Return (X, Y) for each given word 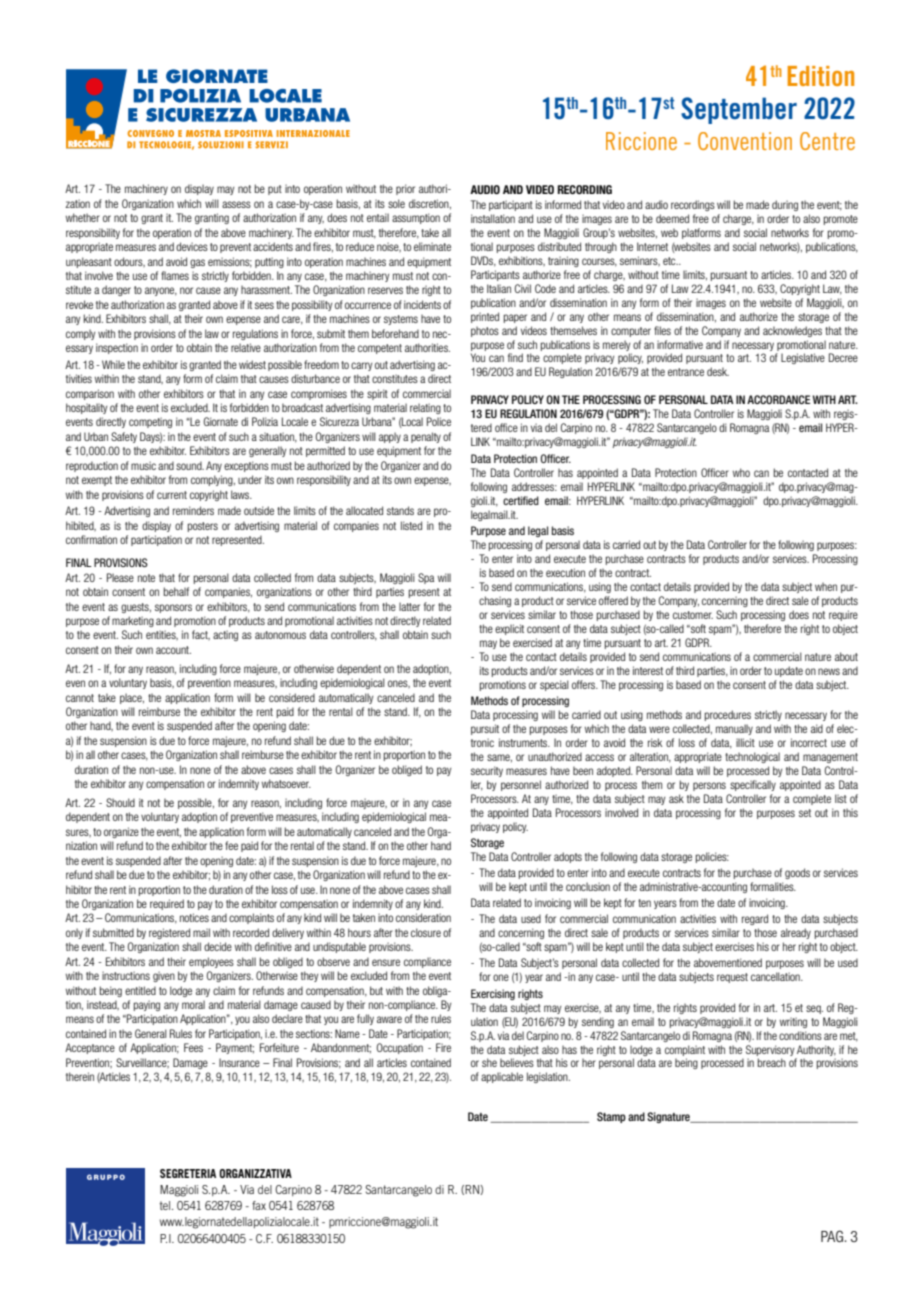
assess (236, 204)
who (741, 472)
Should (120, 802)
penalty (426, 437)
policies (712, 857)
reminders (193, 510)
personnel (521, 785)
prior (405, 189)
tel (166, 1205)
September (739, 110)
